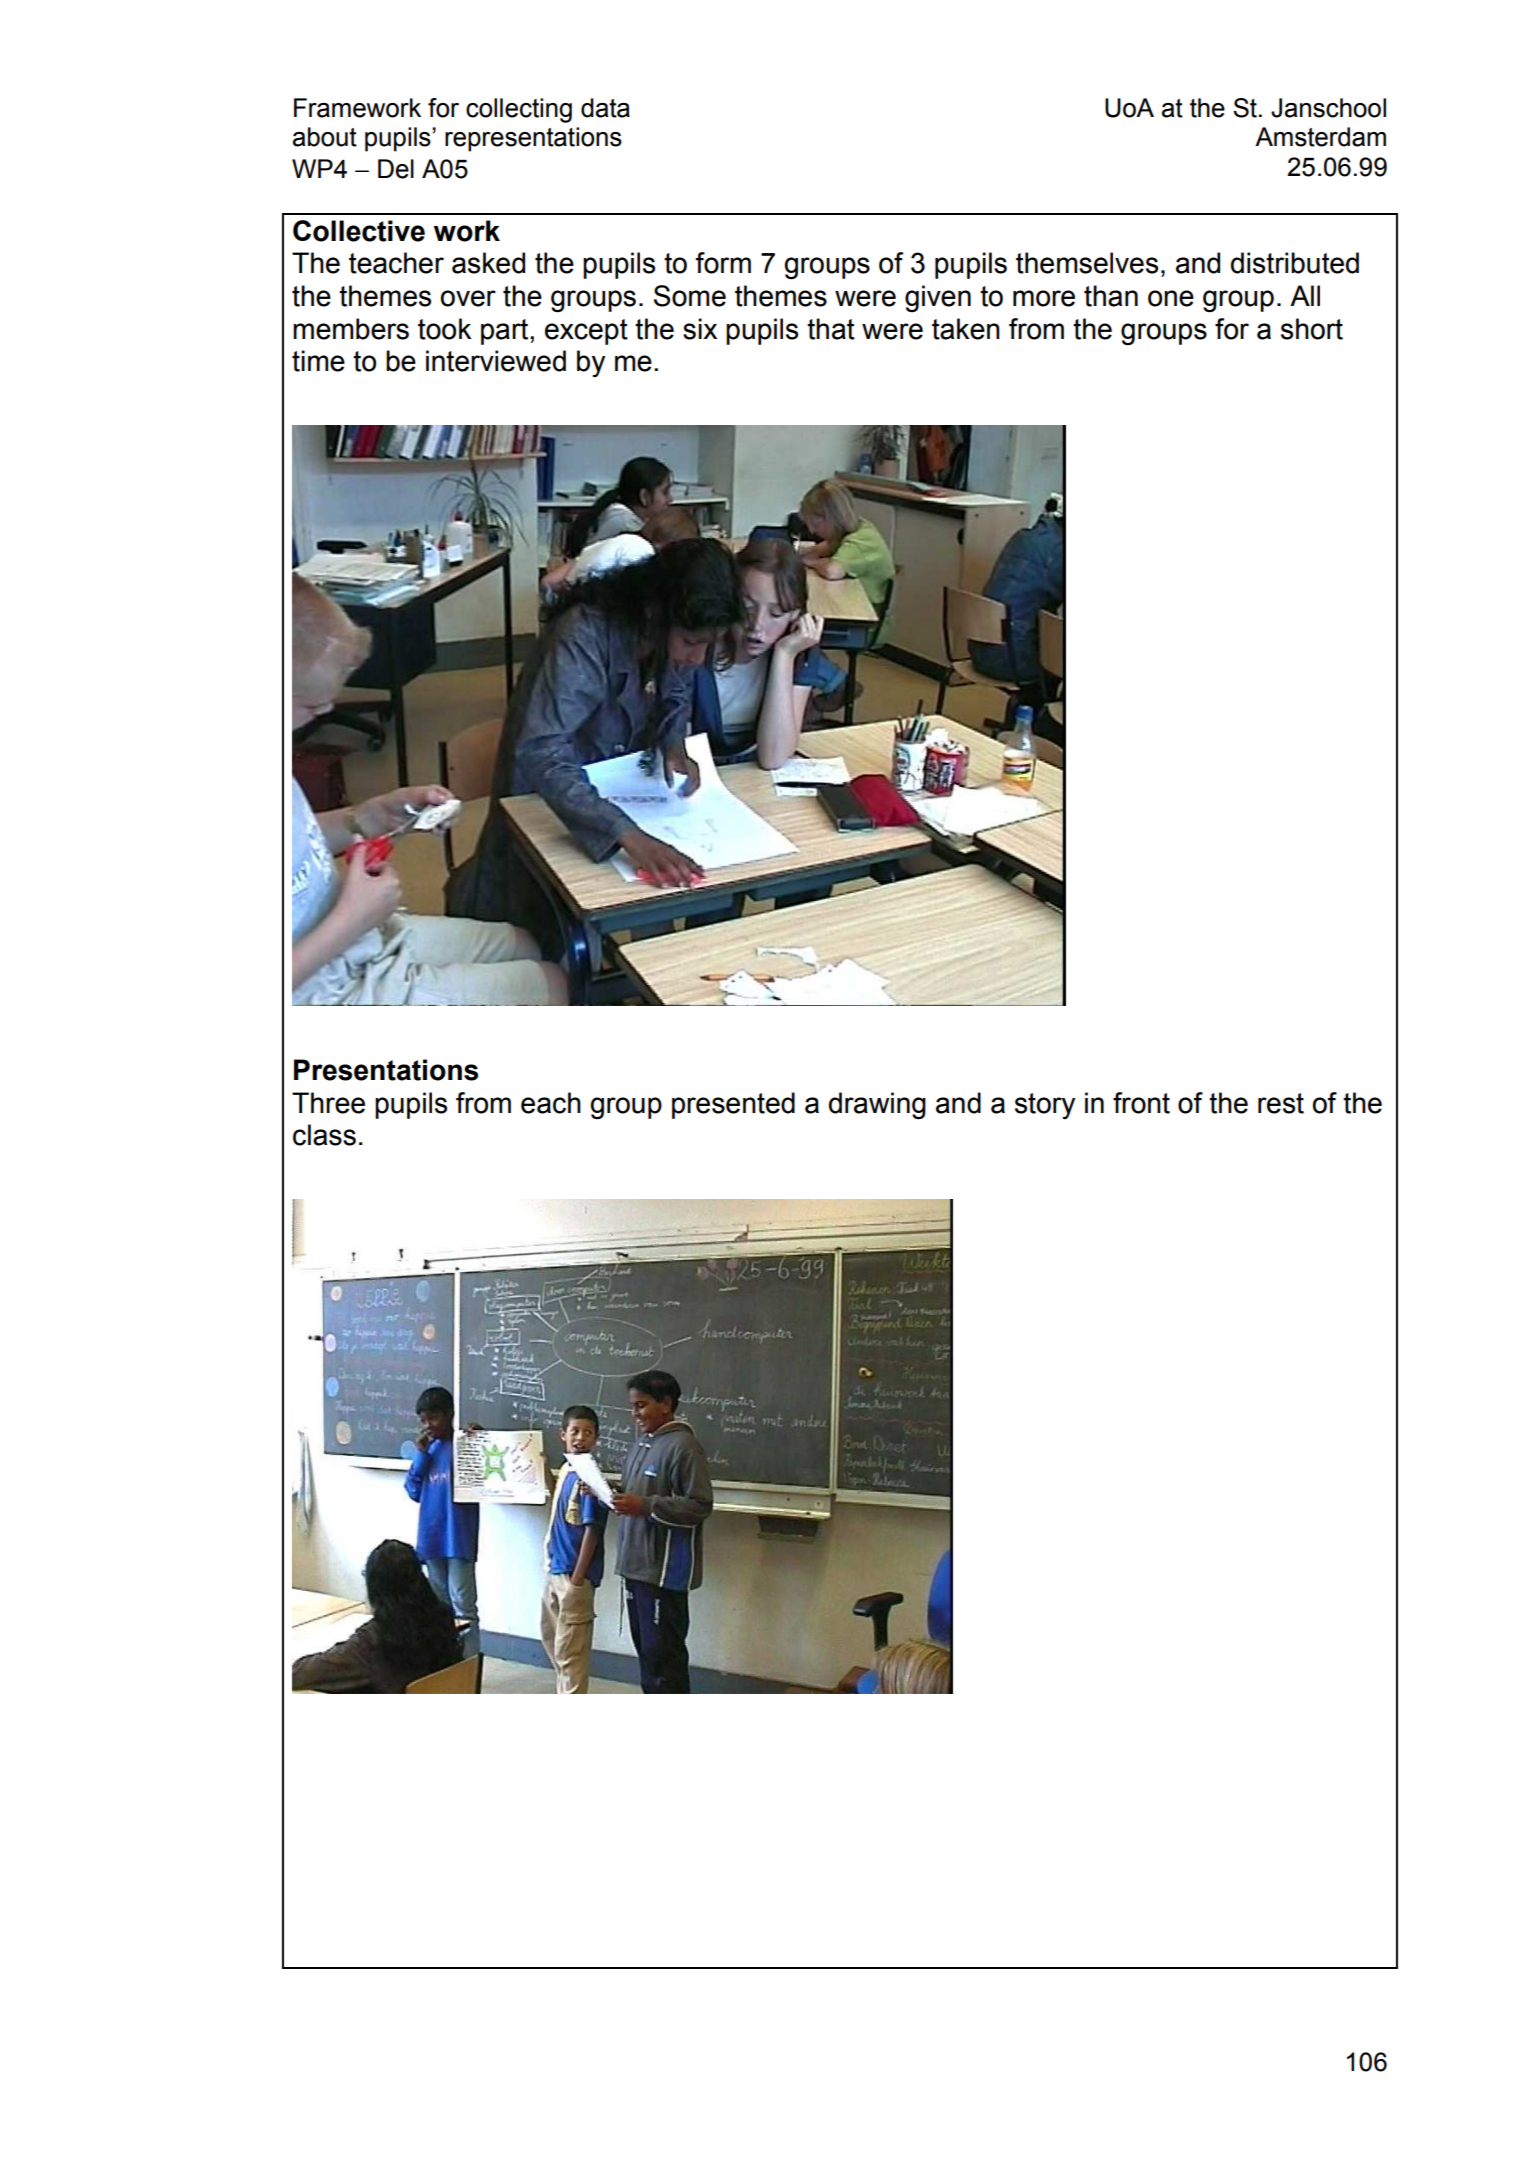 Image resolution: width=1533 pixels, height=2170 pixels. Describe the element at coordinates (605, 108) in the page. I see `data` at that location.
